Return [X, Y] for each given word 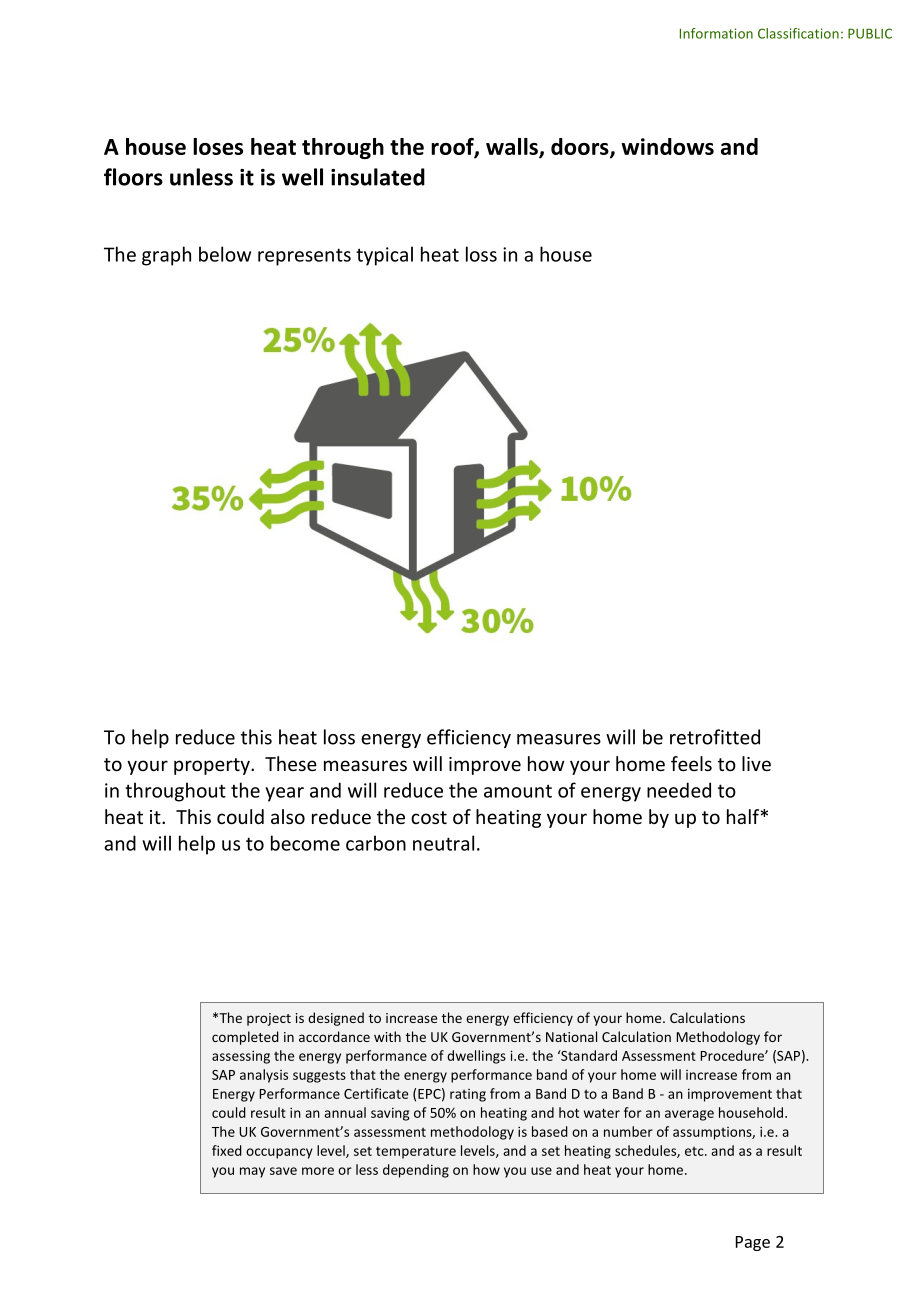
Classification [798, 33]
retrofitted [715, 737]
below [225, 254]
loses [218, 146]
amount [518, 791]
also [288, 816]
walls [513, 147]
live [756, 763]
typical [384, 256]
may [252, 1172]
